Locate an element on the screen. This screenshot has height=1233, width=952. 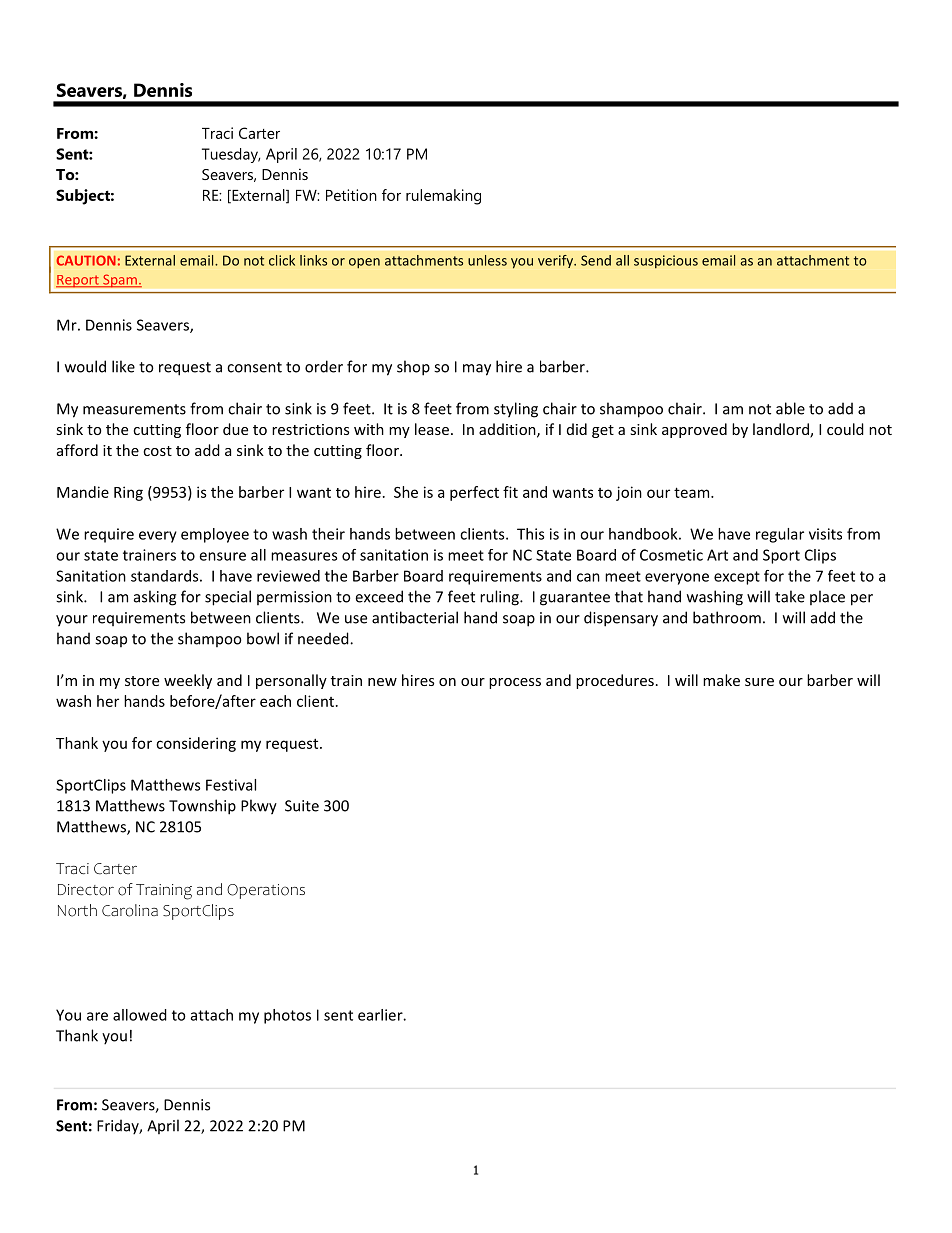
rulemaking is located at coordinates (443, 197).
